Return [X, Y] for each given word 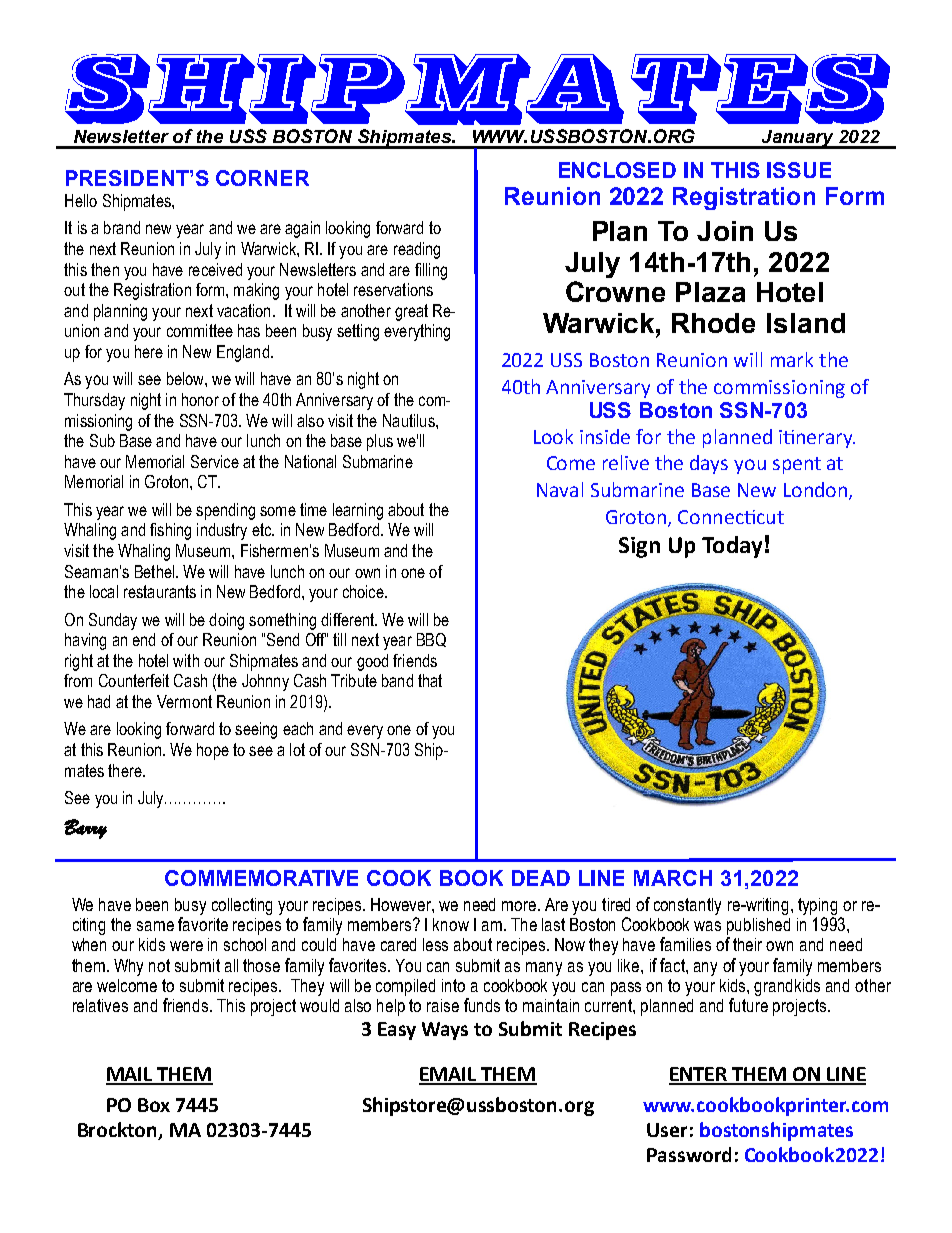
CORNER [262, 178]
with [186, 660]
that [430, 680]
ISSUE [799, 170]
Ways [445, 1031]
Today [732, 547]
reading [417, 250]
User [667, 1130]
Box [154, 1105]
